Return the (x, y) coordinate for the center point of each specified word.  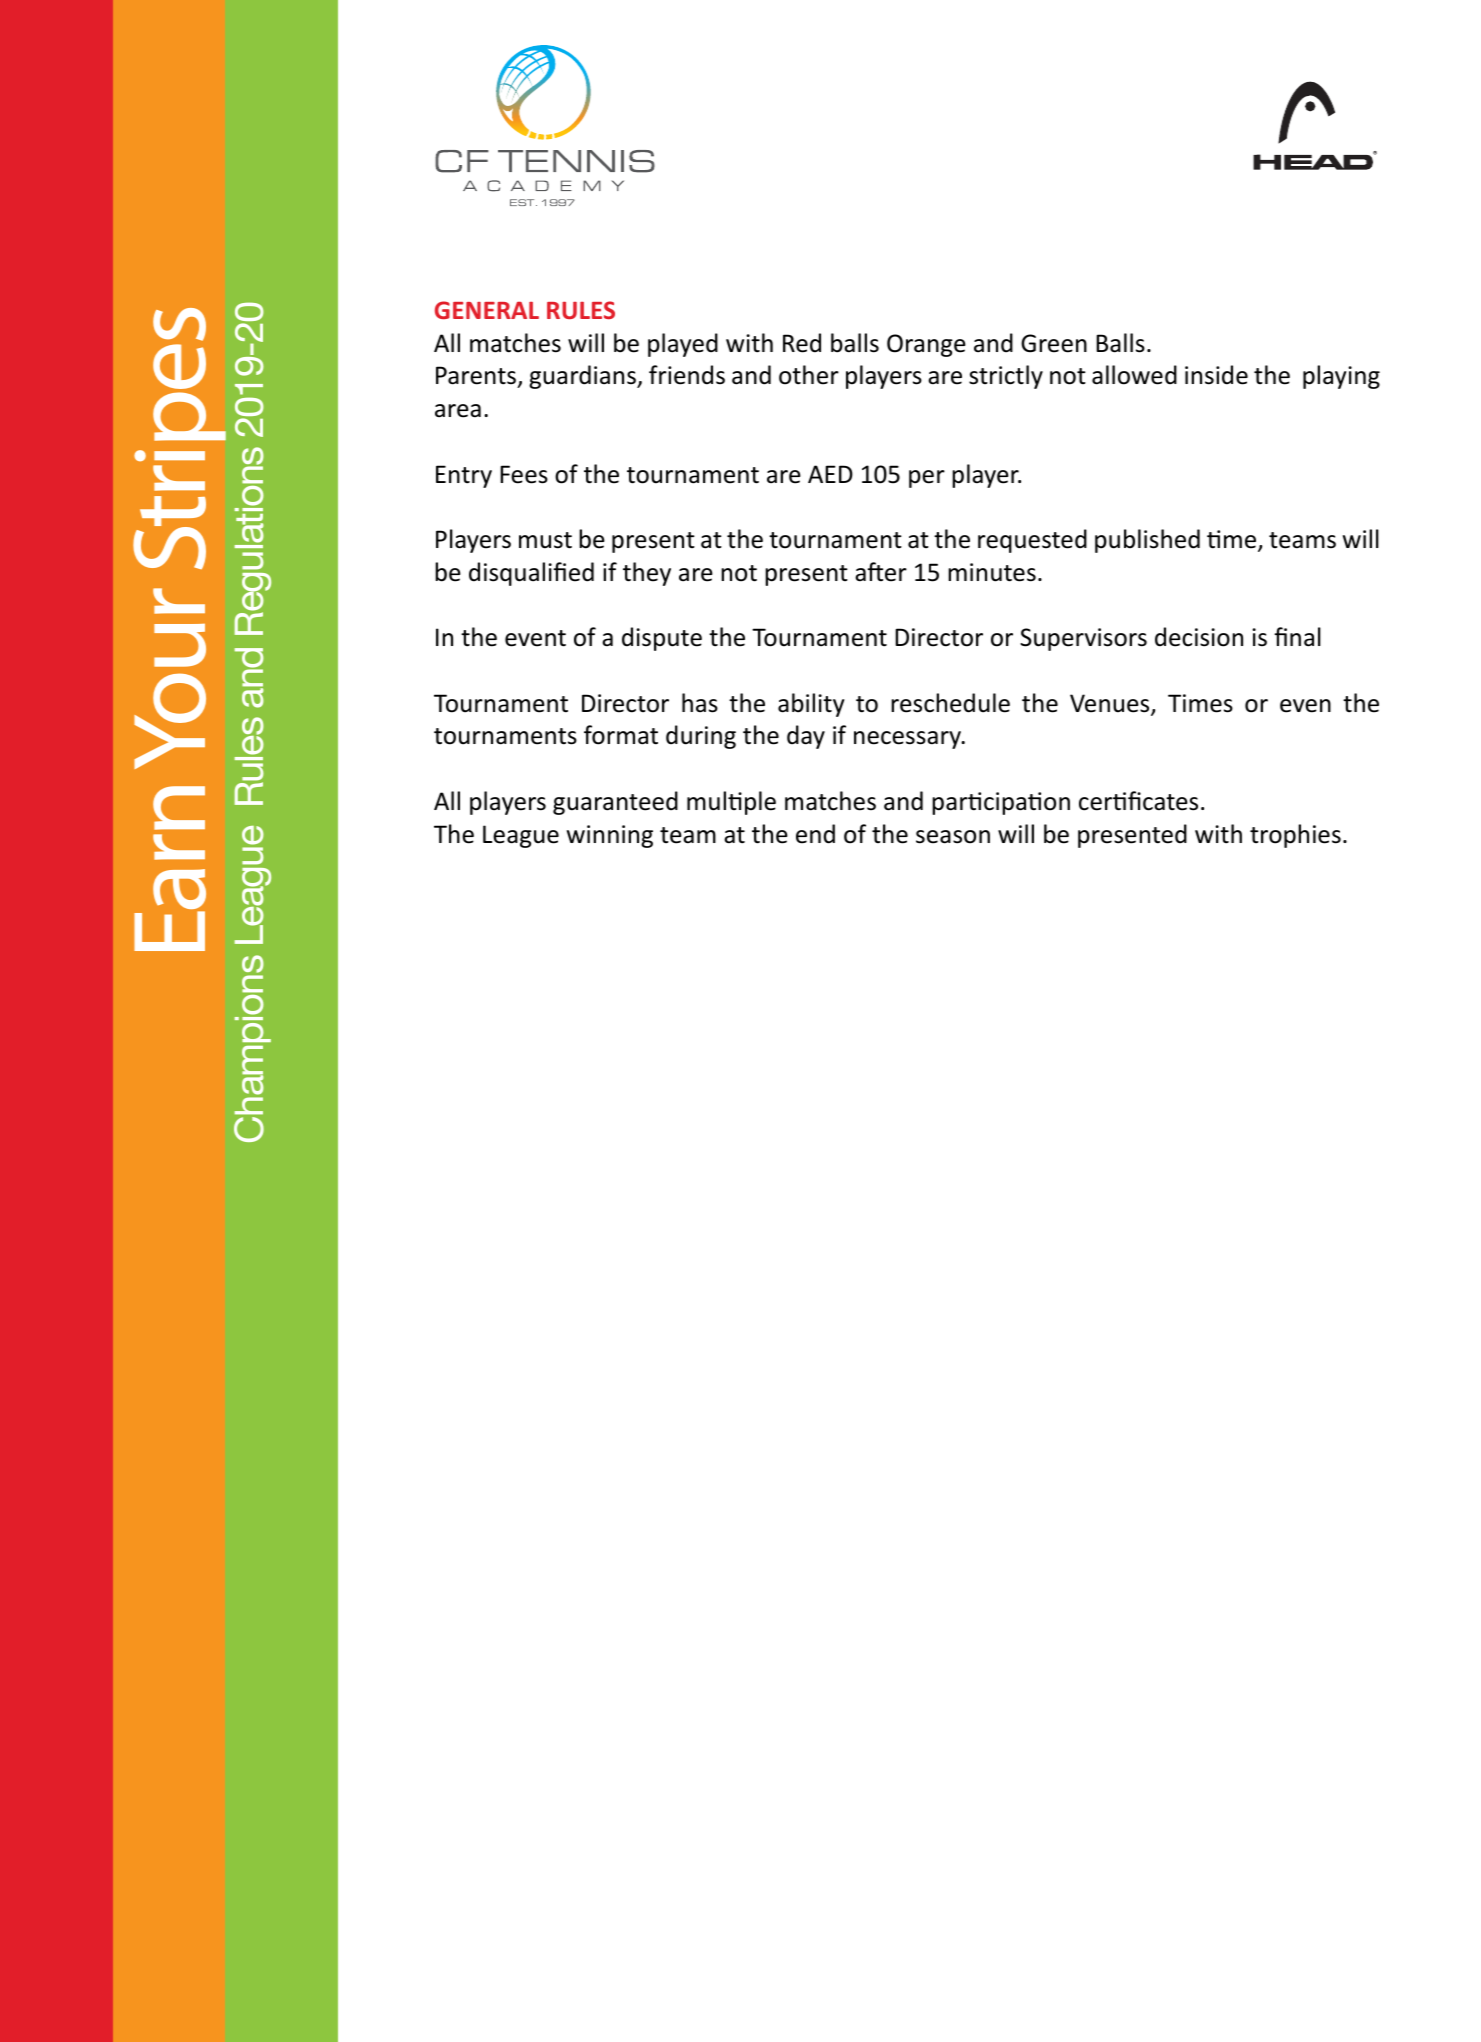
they (647, 574)
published (1147, 541)
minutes (992, 572)
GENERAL (487, 310)
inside (1216, 375)
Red (802, 343)
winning (610, 836)
